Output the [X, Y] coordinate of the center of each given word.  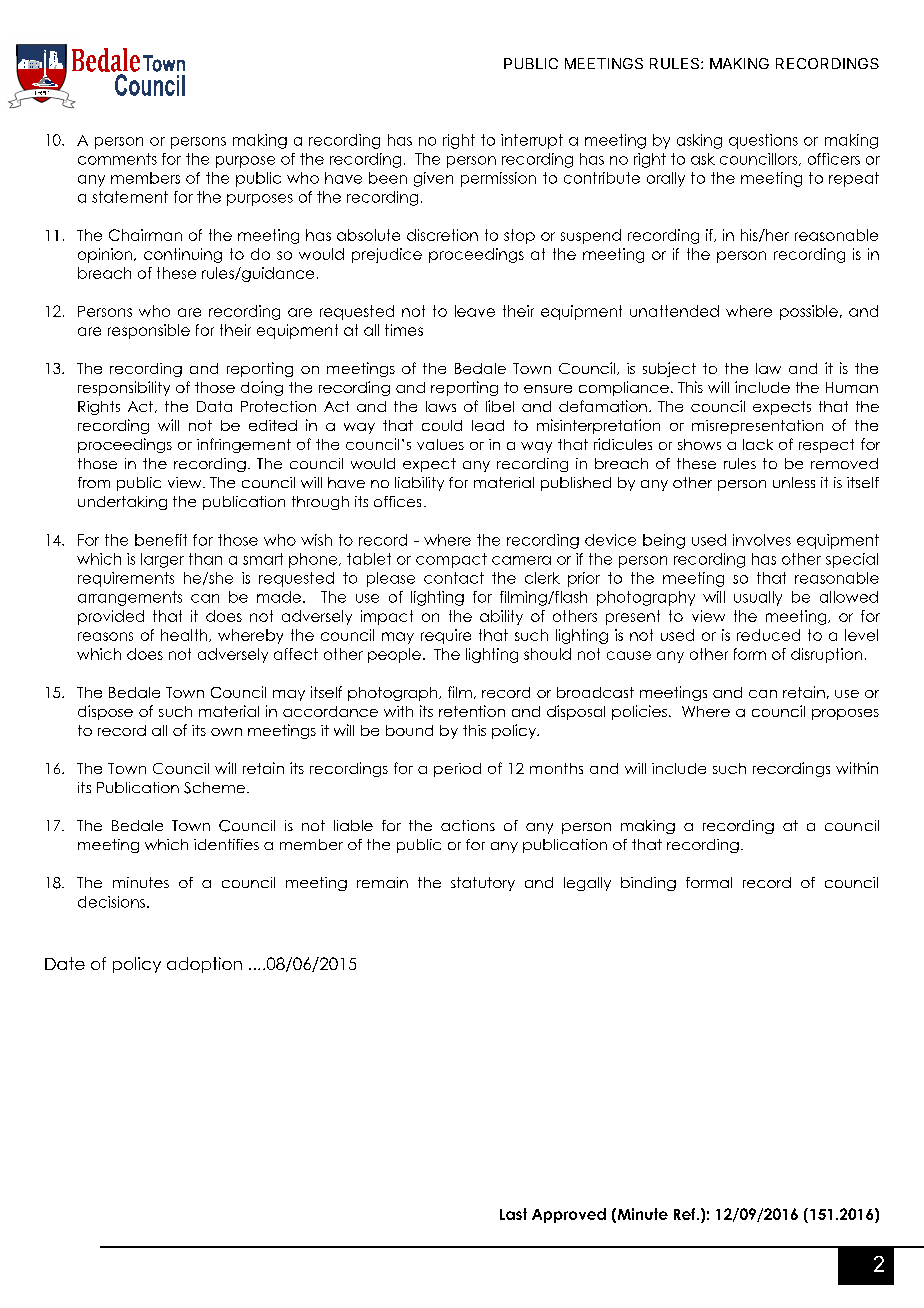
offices [397, 501]
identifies [226, 844]
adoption [204, 965]
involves [762, 540]
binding [648, 884]
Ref [686, 1214]
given [433, 179]
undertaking [122, 503]
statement [130, 197]
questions [763, 141]
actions [468, 825]
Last [513, 1214]
